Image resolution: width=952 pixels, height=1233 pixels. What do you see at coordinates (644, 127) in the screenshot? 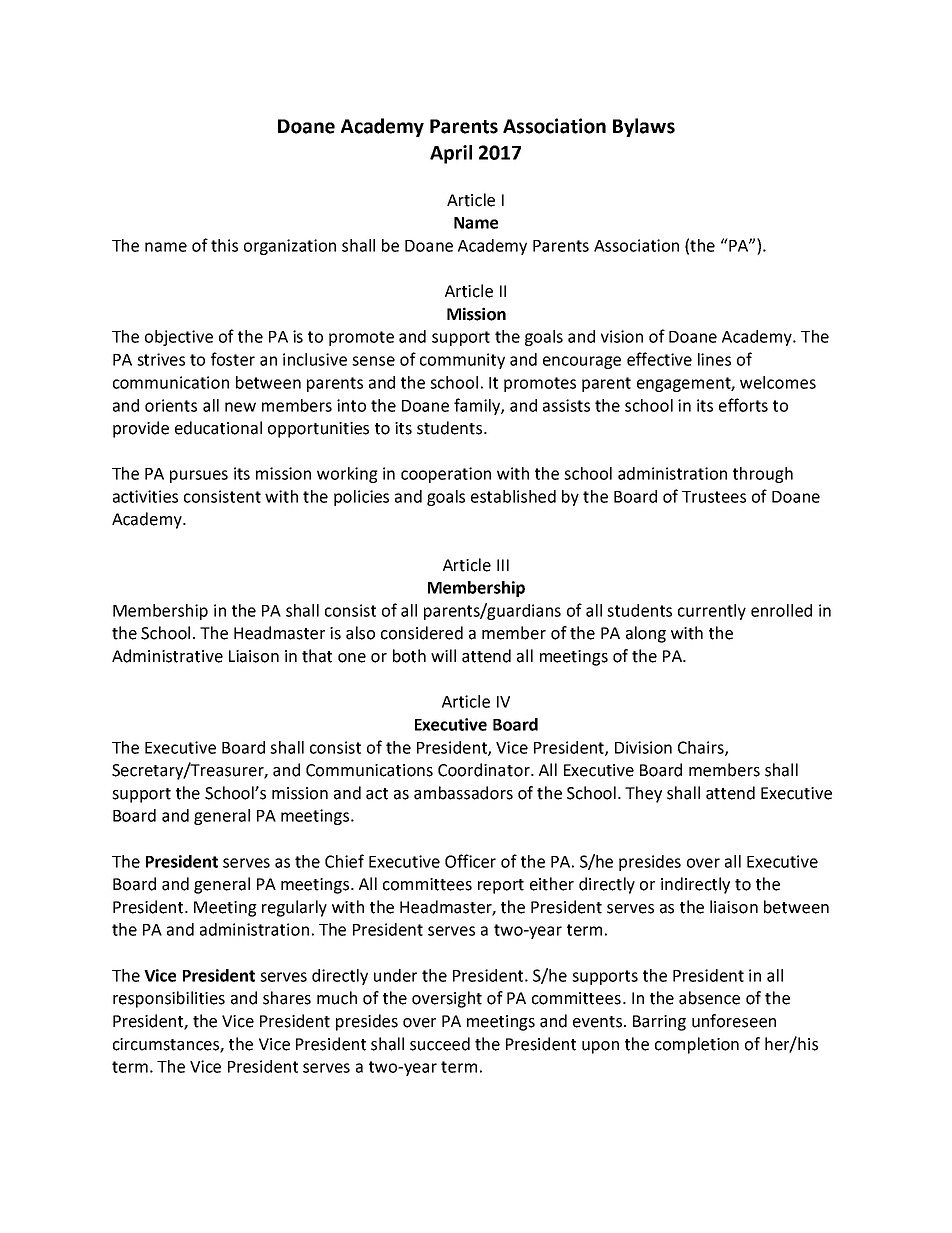
I see `Bylaws` at bounding box center [644, 127].
